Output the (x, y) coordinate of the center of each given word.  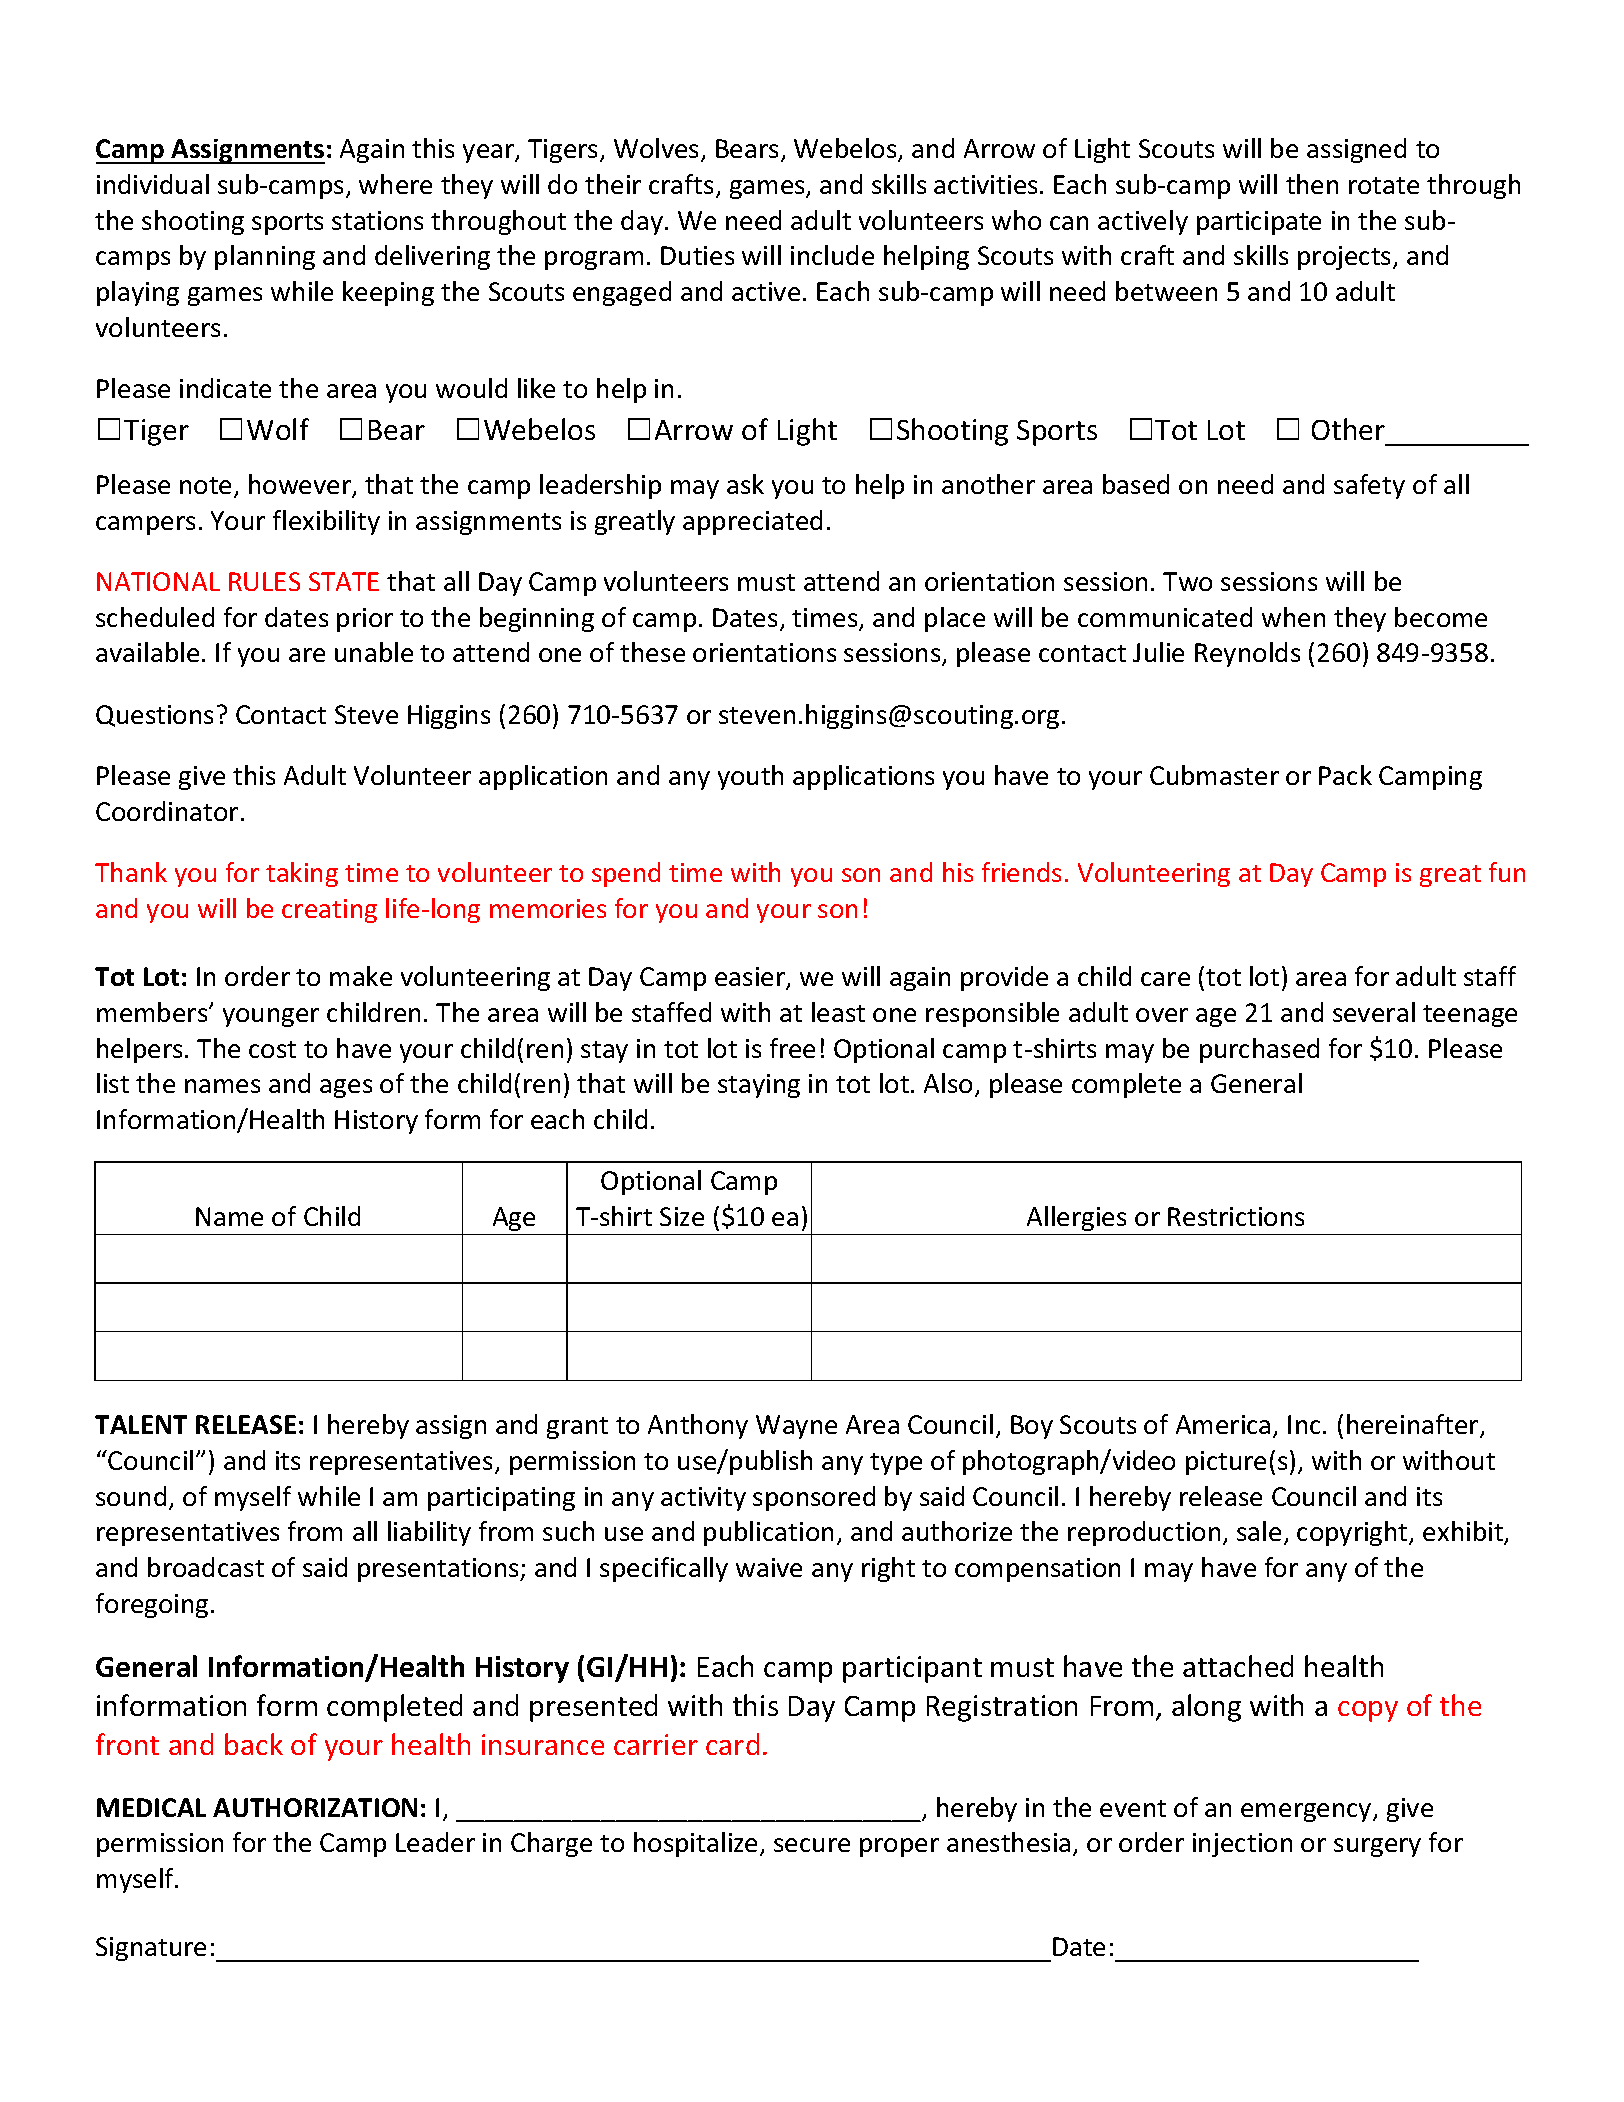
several (1374, 1012)
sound (131, 1496)
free (792, 1048)
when (1293, 617)
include (832, 255)
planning (265, 257)
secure (812, 1845)
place (955, 619)
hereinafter (1414, 1426)
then (1312, 184)
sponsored (814, 1498)
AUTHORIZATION (315, 1807)
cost (272, 1049)
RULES (264, 581)
